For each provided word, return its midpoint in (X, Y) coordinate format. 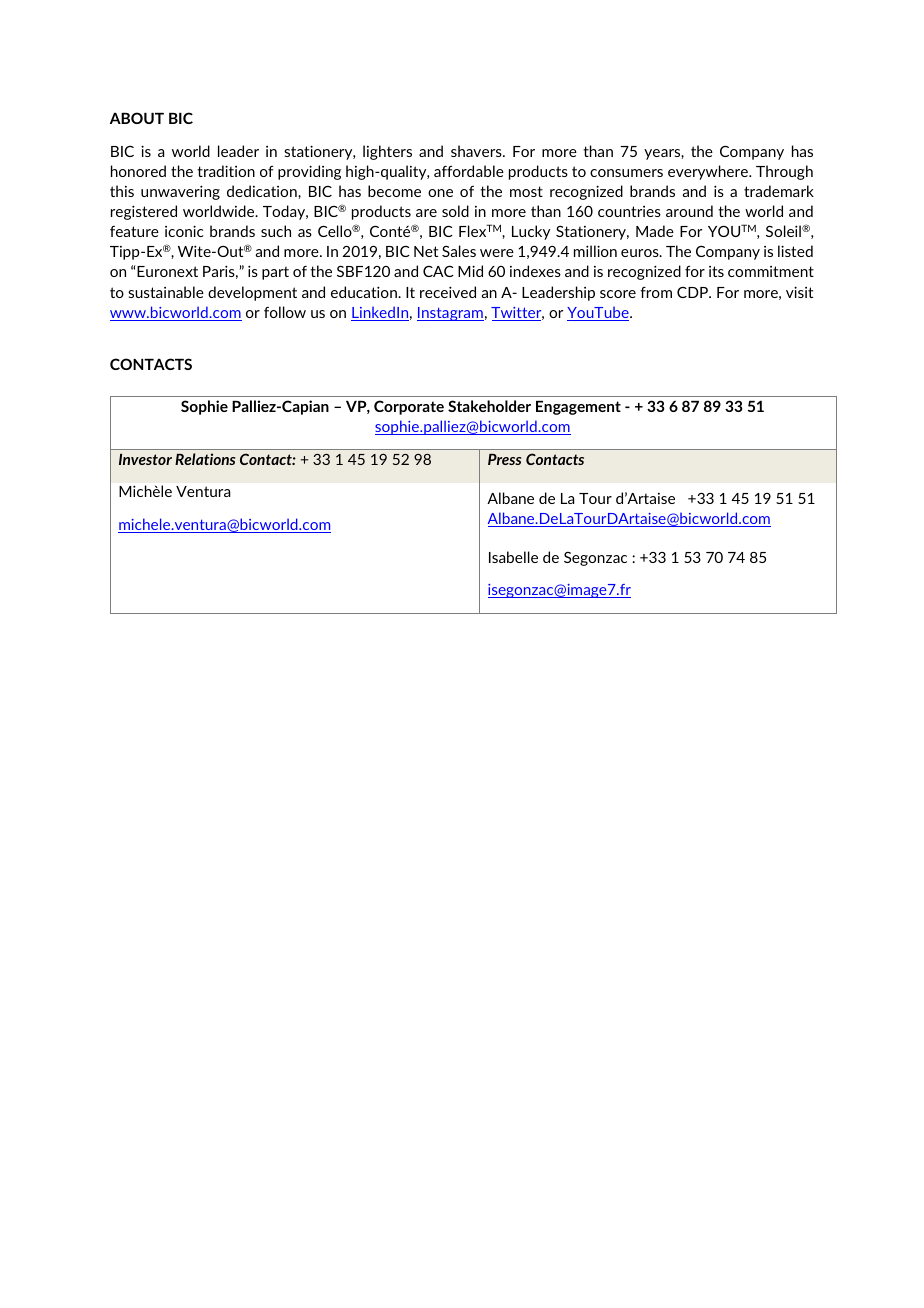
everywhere (709, 172)
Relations (205, 459)
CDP (693, 292)
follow (285, 312)
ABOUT (137, 118)
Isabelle (513, 557)
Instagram (450, 314)
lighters (387, 152)
